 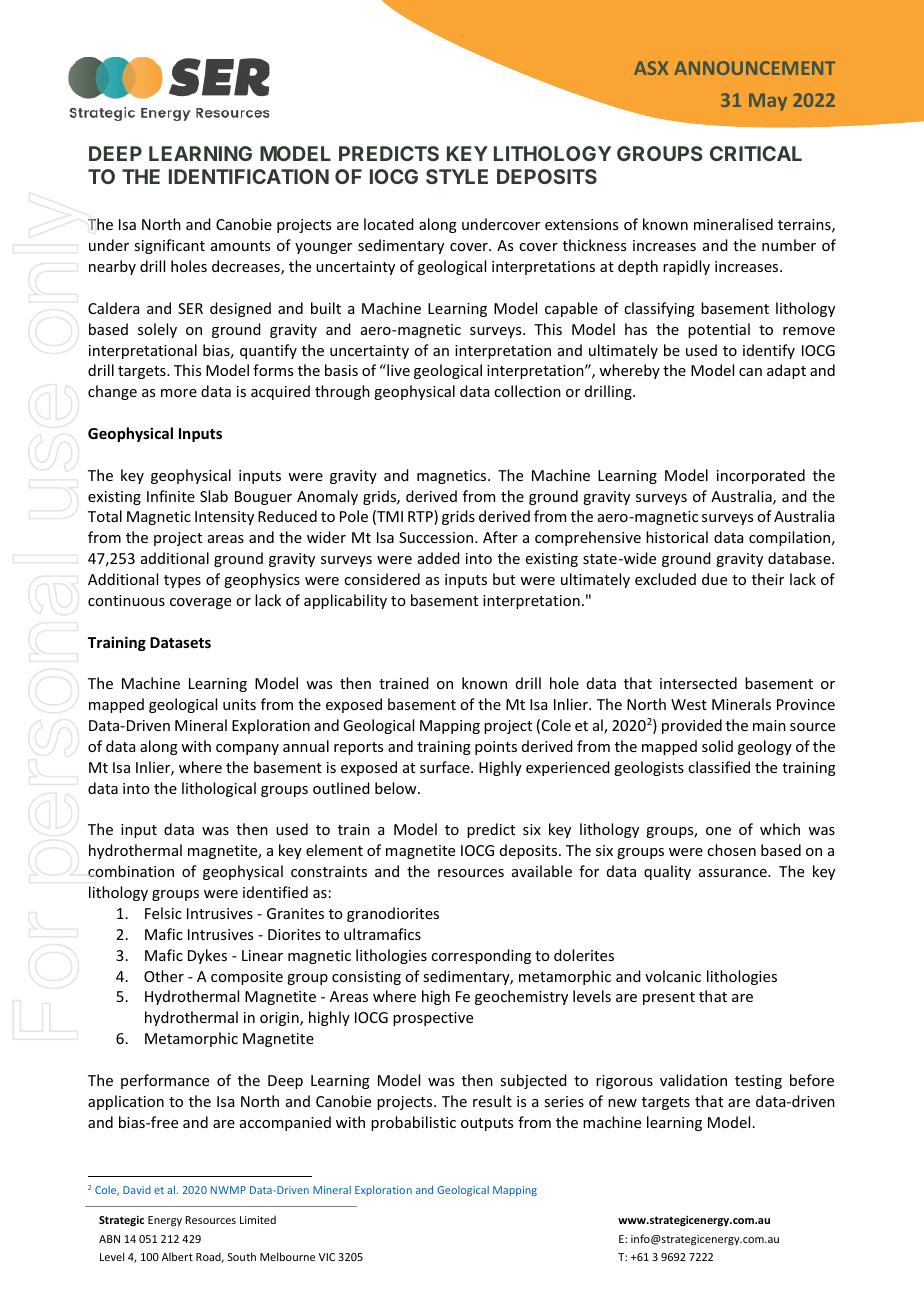 I want to click on live, so click(x=397, y=370).
